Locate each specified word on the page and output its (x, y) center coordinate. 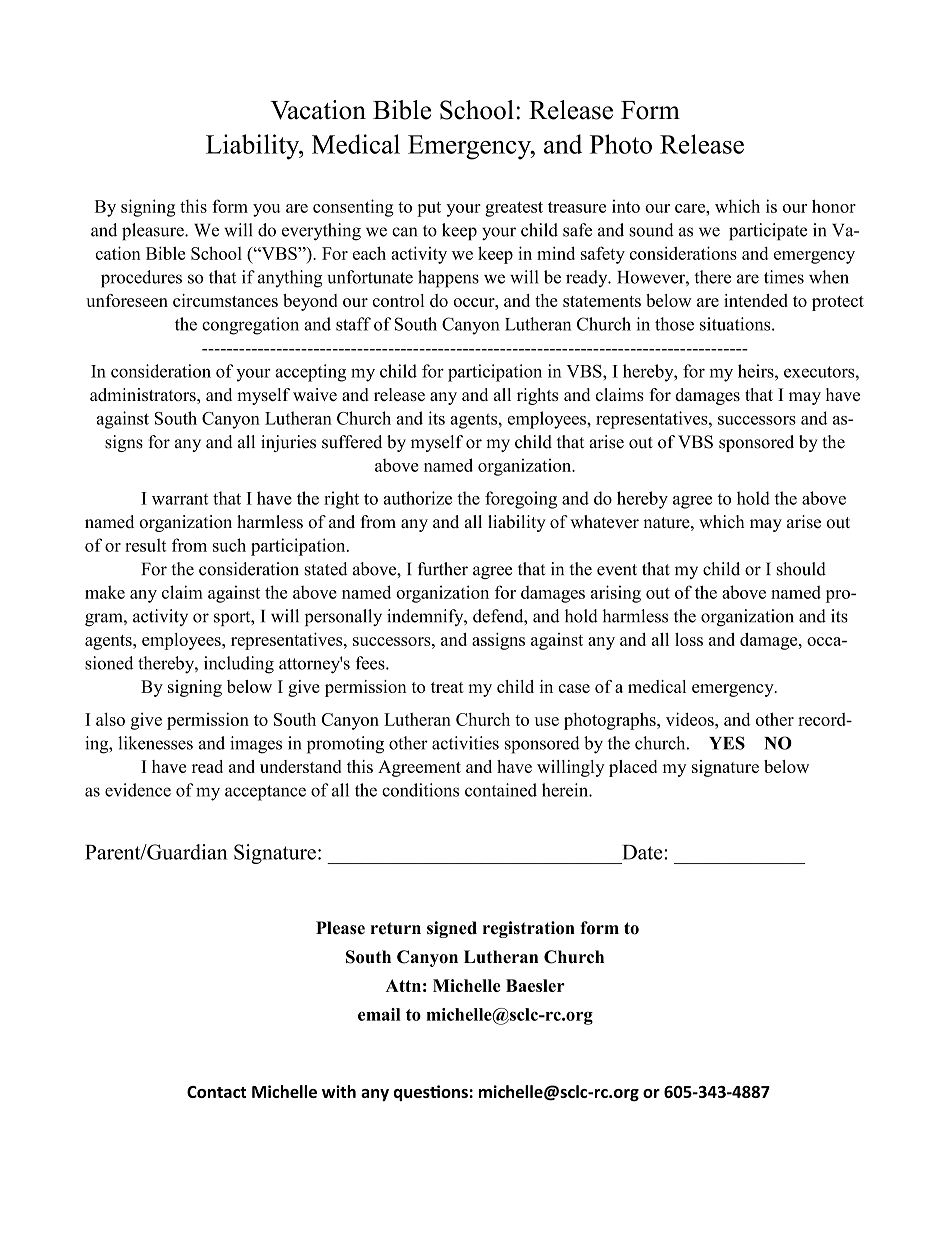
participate (768, 231)
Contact (216, 1092)
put (429, 209)
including (239, 665)
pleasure (154, 231)
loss (689, 639)
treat (447, 687)
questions (431, 1093)
